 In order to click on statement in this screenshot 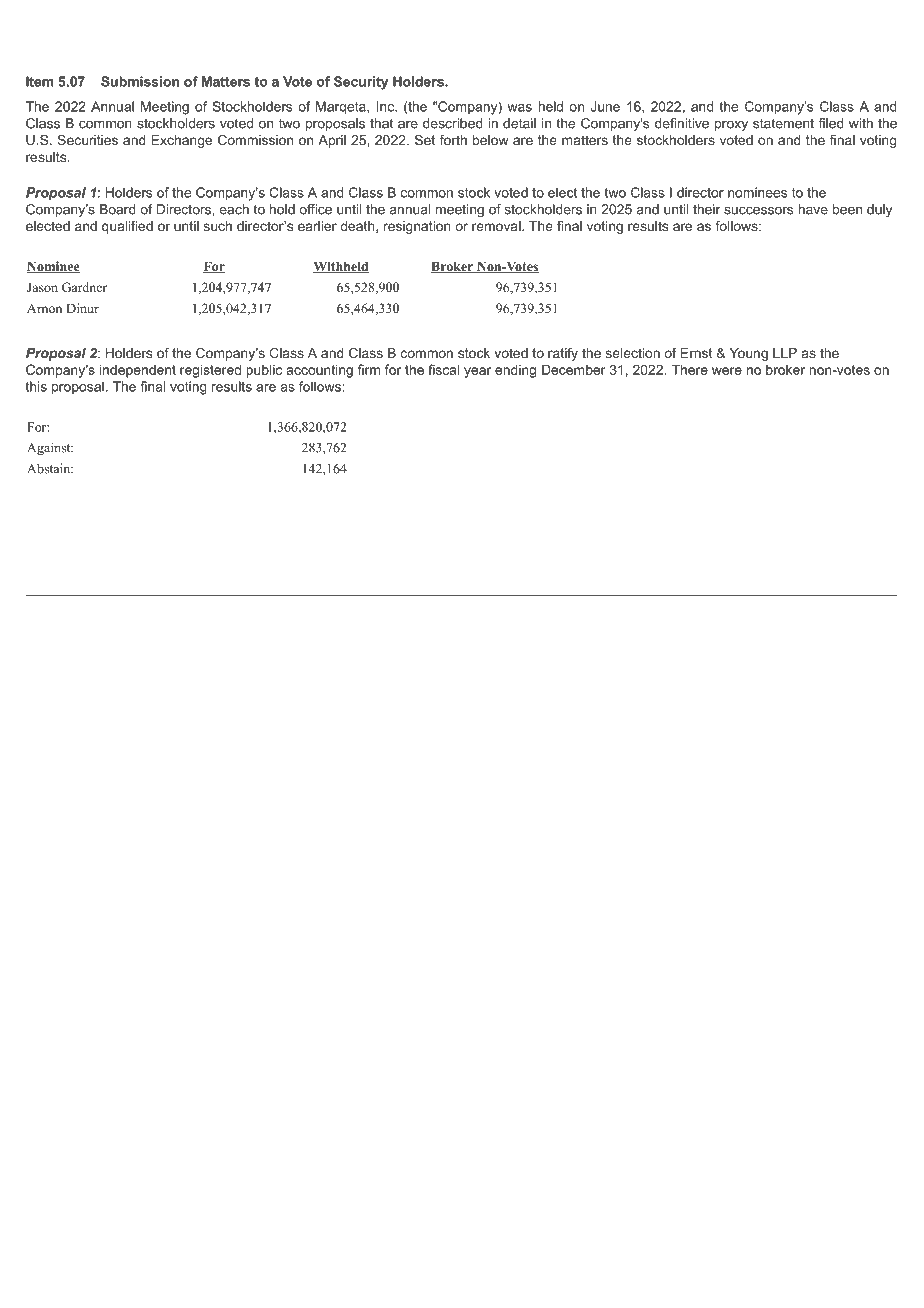, I will do `click(783, 123)`.
